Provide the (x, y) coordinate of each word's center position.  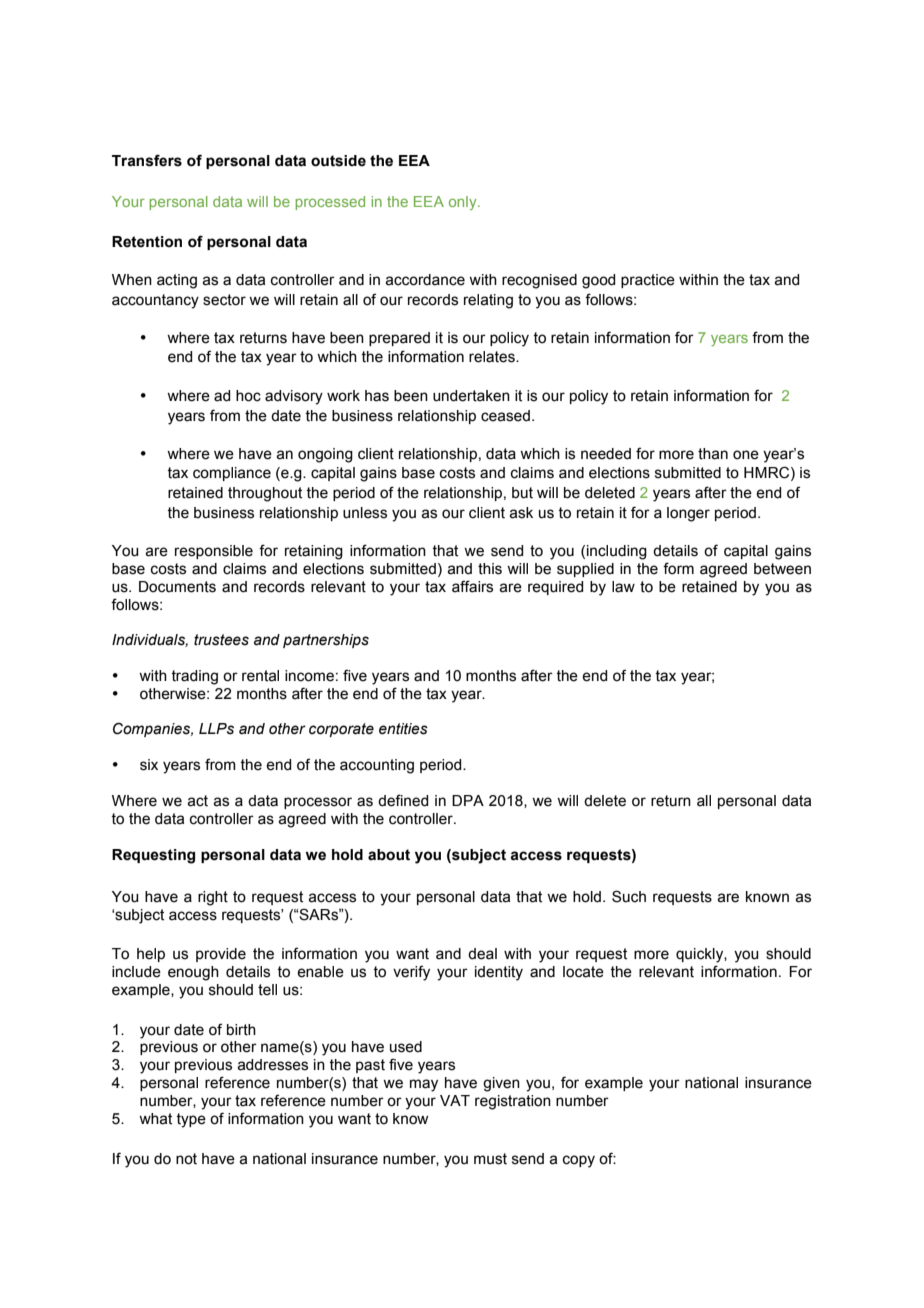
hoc (248, 396)
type (191, 1120)
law (623, 587)
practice (648, 281)
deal (482, 954)
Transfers (147, 160)
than (713, 454)
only (464, 203)
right (213, 898)
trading (194, 677)
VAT (455, 1100)
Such (629, 896)
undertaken (471, 396)
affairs (472, 586)
